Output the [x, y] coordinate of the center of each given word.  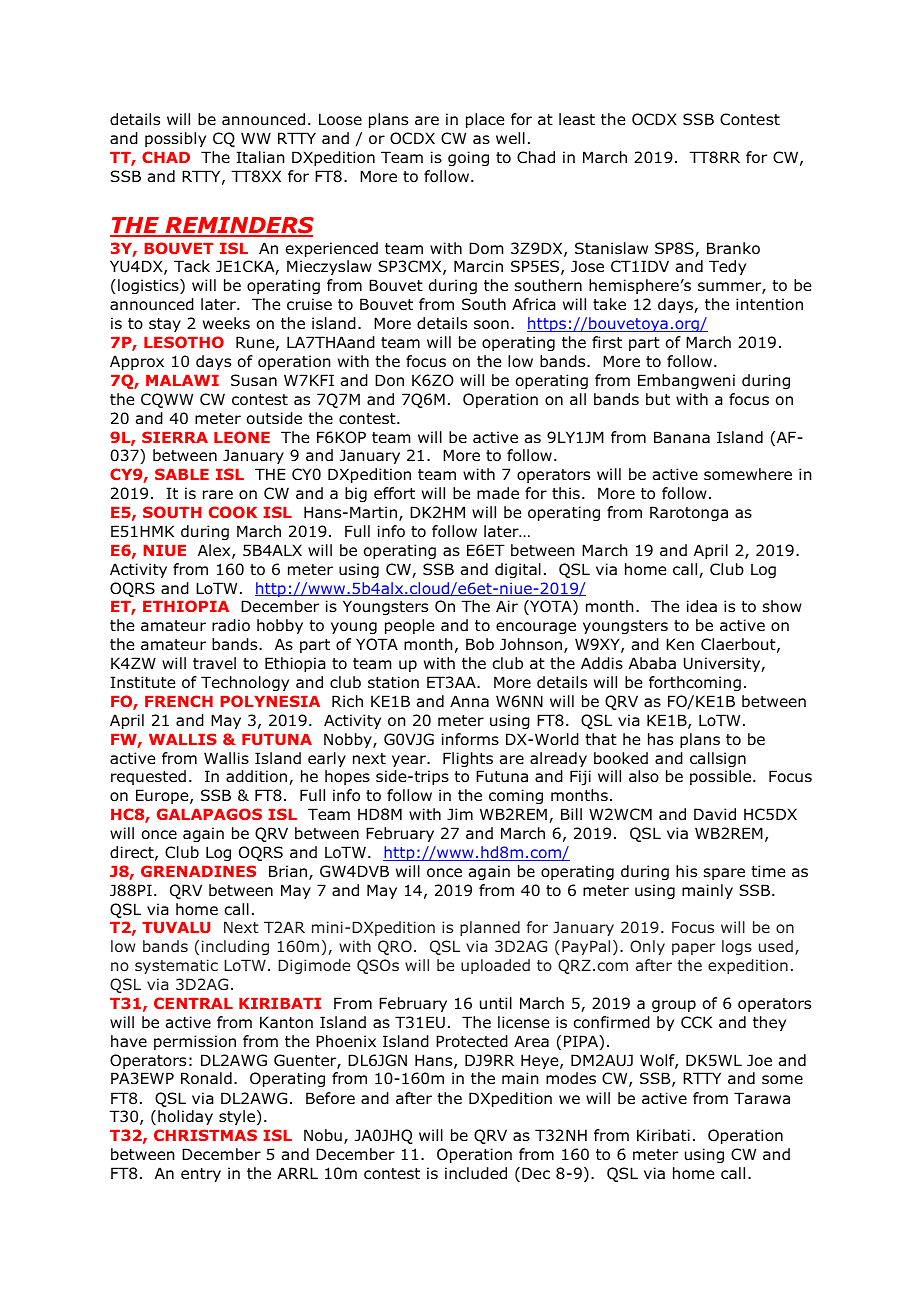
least [577, 119]
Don [389, 380]
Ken [680, 644]
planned [490, 928]
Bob [480, 644]
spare [724, 874]
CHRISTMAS [205, 1135]
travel [214, 663]
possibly [175, 139]
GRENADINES [198, 871]
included [476, 1173]
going [468, 158]
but [658, 399]
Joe [759, 1060]
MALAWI [182, 380]
